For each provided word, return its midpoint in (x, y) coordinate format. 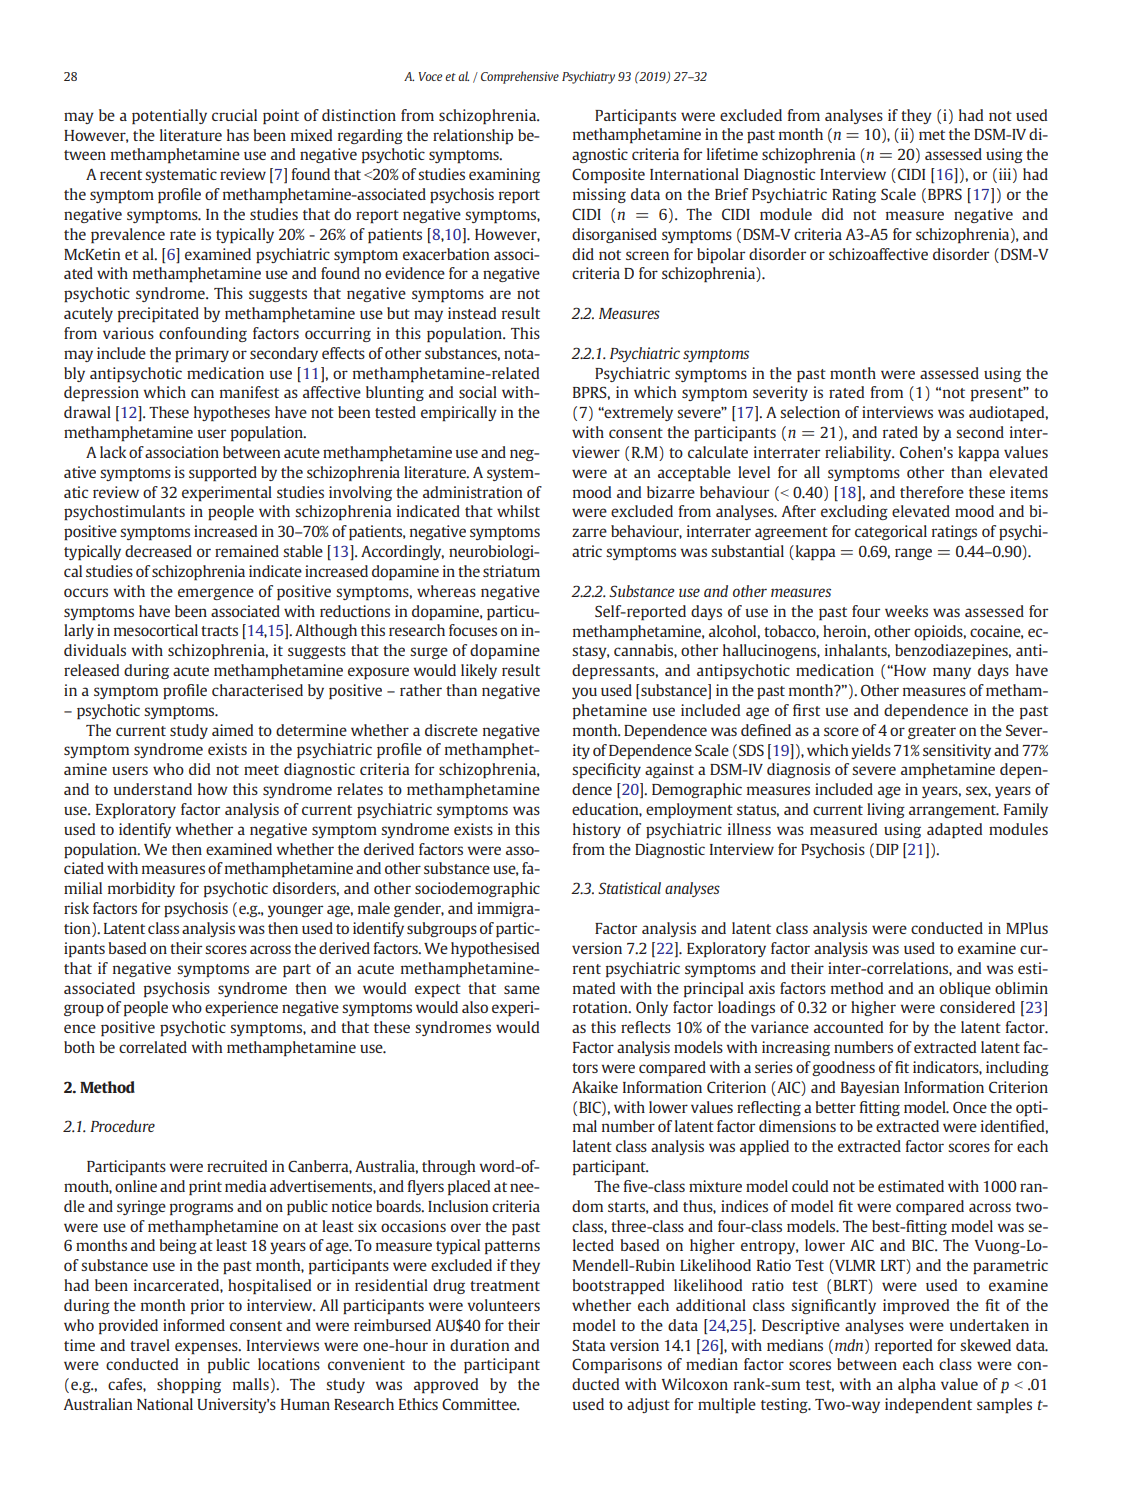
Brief (731, 194)
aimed (232, 730)
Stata (589, 1345)
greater (932, 732)
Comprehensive (520, 77)
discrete (451, 730)
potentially (169, 117)
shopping (189, 1386)
